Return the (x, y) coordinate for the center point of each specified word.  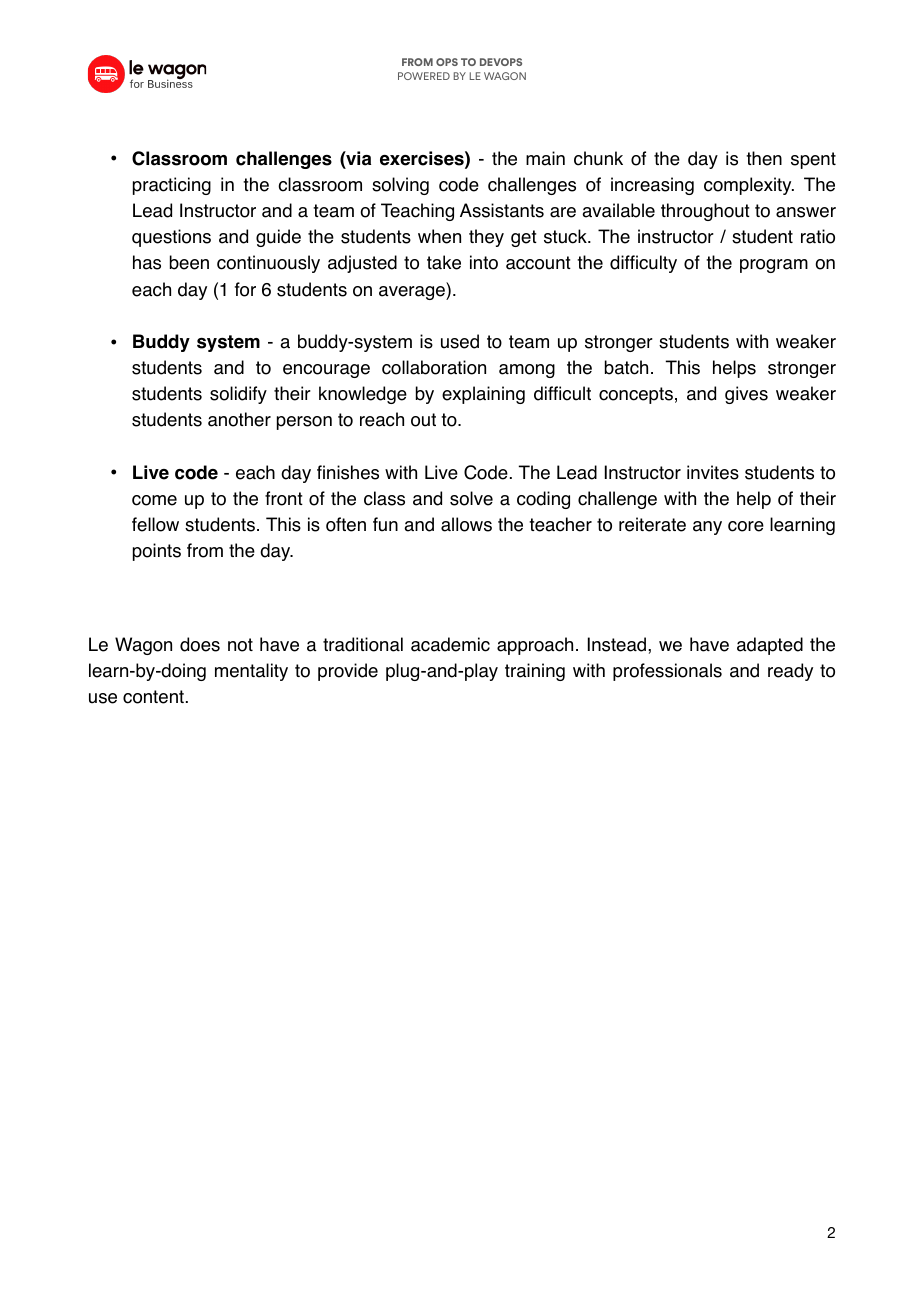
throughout (705, 212)
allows (466, 524)
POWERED (424, 76)
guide (278, 238)
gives (746, 395)
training (535, 672)
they (486, 238)
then (764, 158)
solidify (238, 395)
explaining (483, 395)
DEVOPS (501, 62)
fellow (155, 524)
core (746, 526)
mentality (251, 672)
